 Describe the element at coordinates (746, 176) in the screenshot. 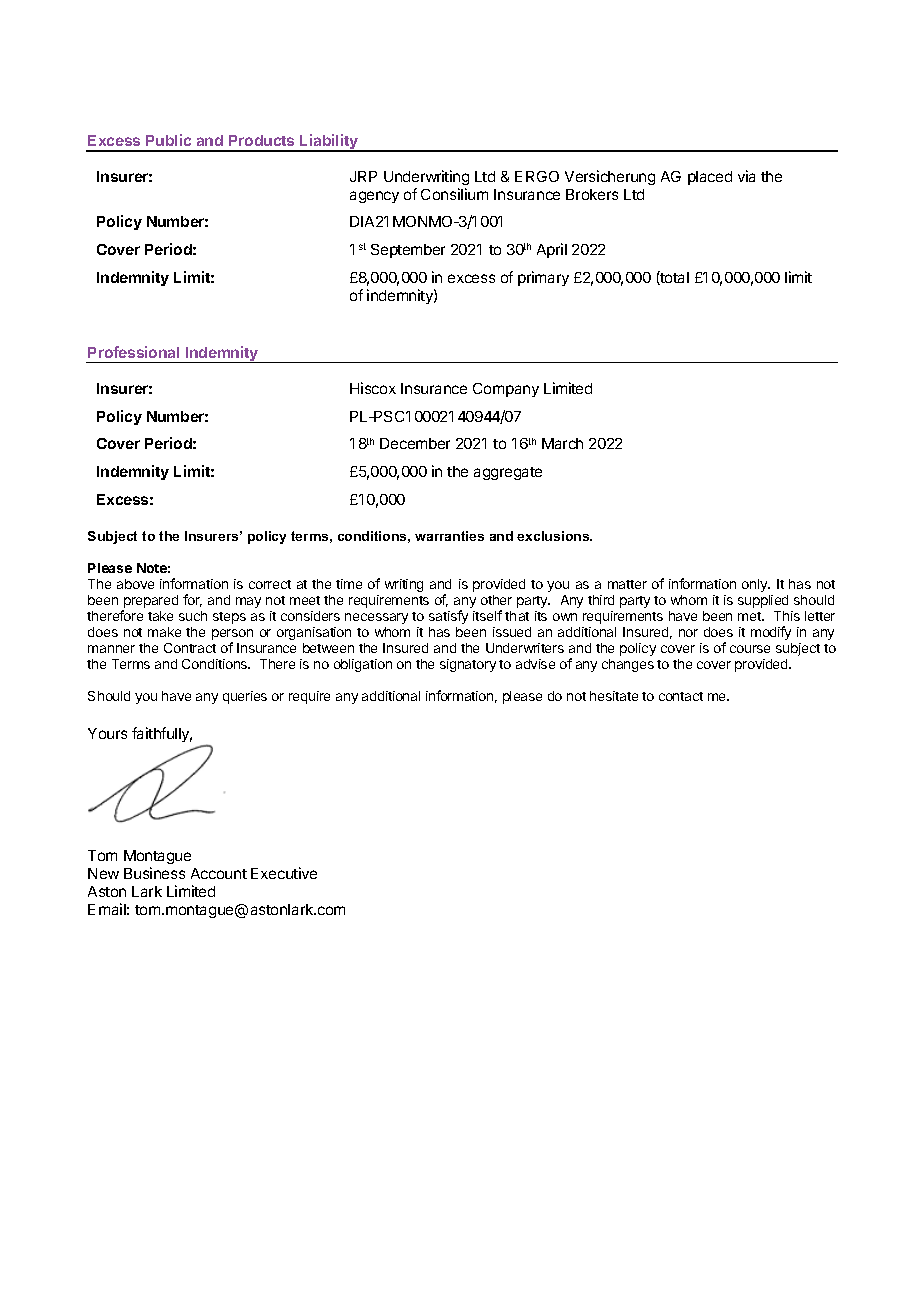

I see `via` at that location.
